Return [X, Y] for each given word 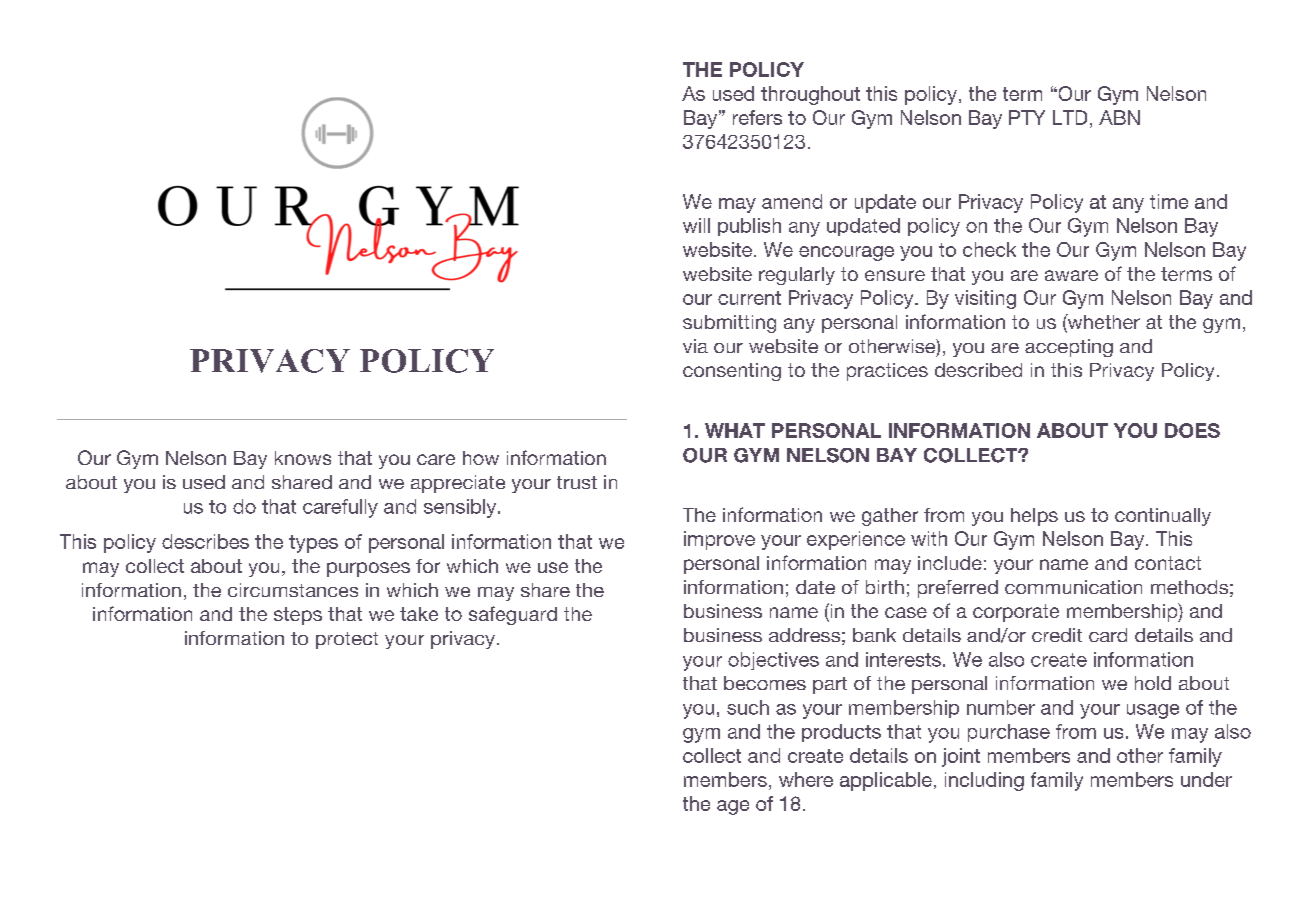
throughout [810, 95]
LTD [1070, 117]
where [806, 779]
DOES [1192, 430]
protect [347, 640]
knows [303, 458]
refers [757, 117]
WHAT [735, 430]
